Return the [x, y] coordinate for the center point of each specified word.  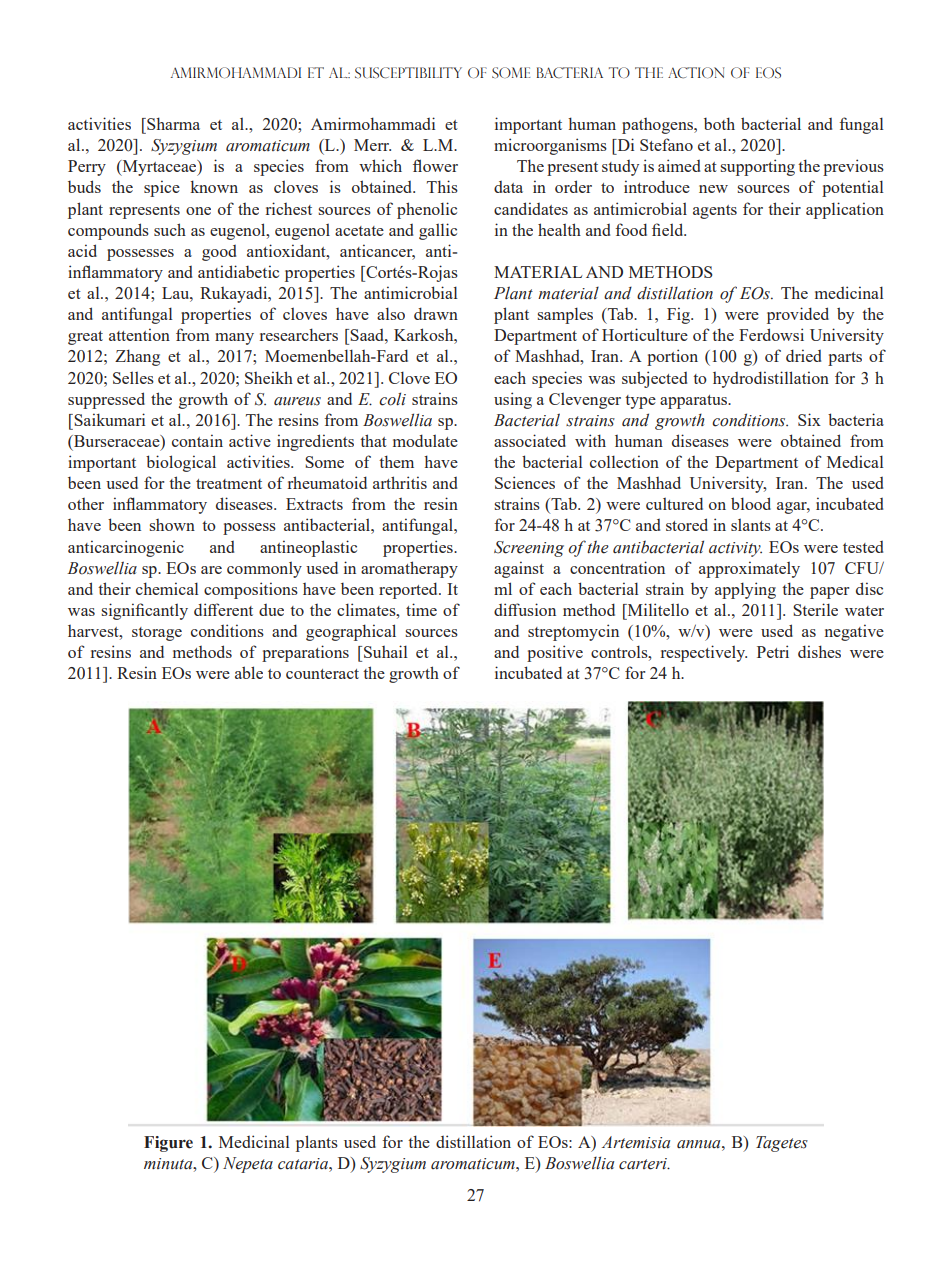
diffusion [525, 609]
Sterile [815, 609]
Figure [168, 1144]
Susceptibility [408, 73]
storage [157, 634]
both [719, 123]
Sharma [172, 123]
